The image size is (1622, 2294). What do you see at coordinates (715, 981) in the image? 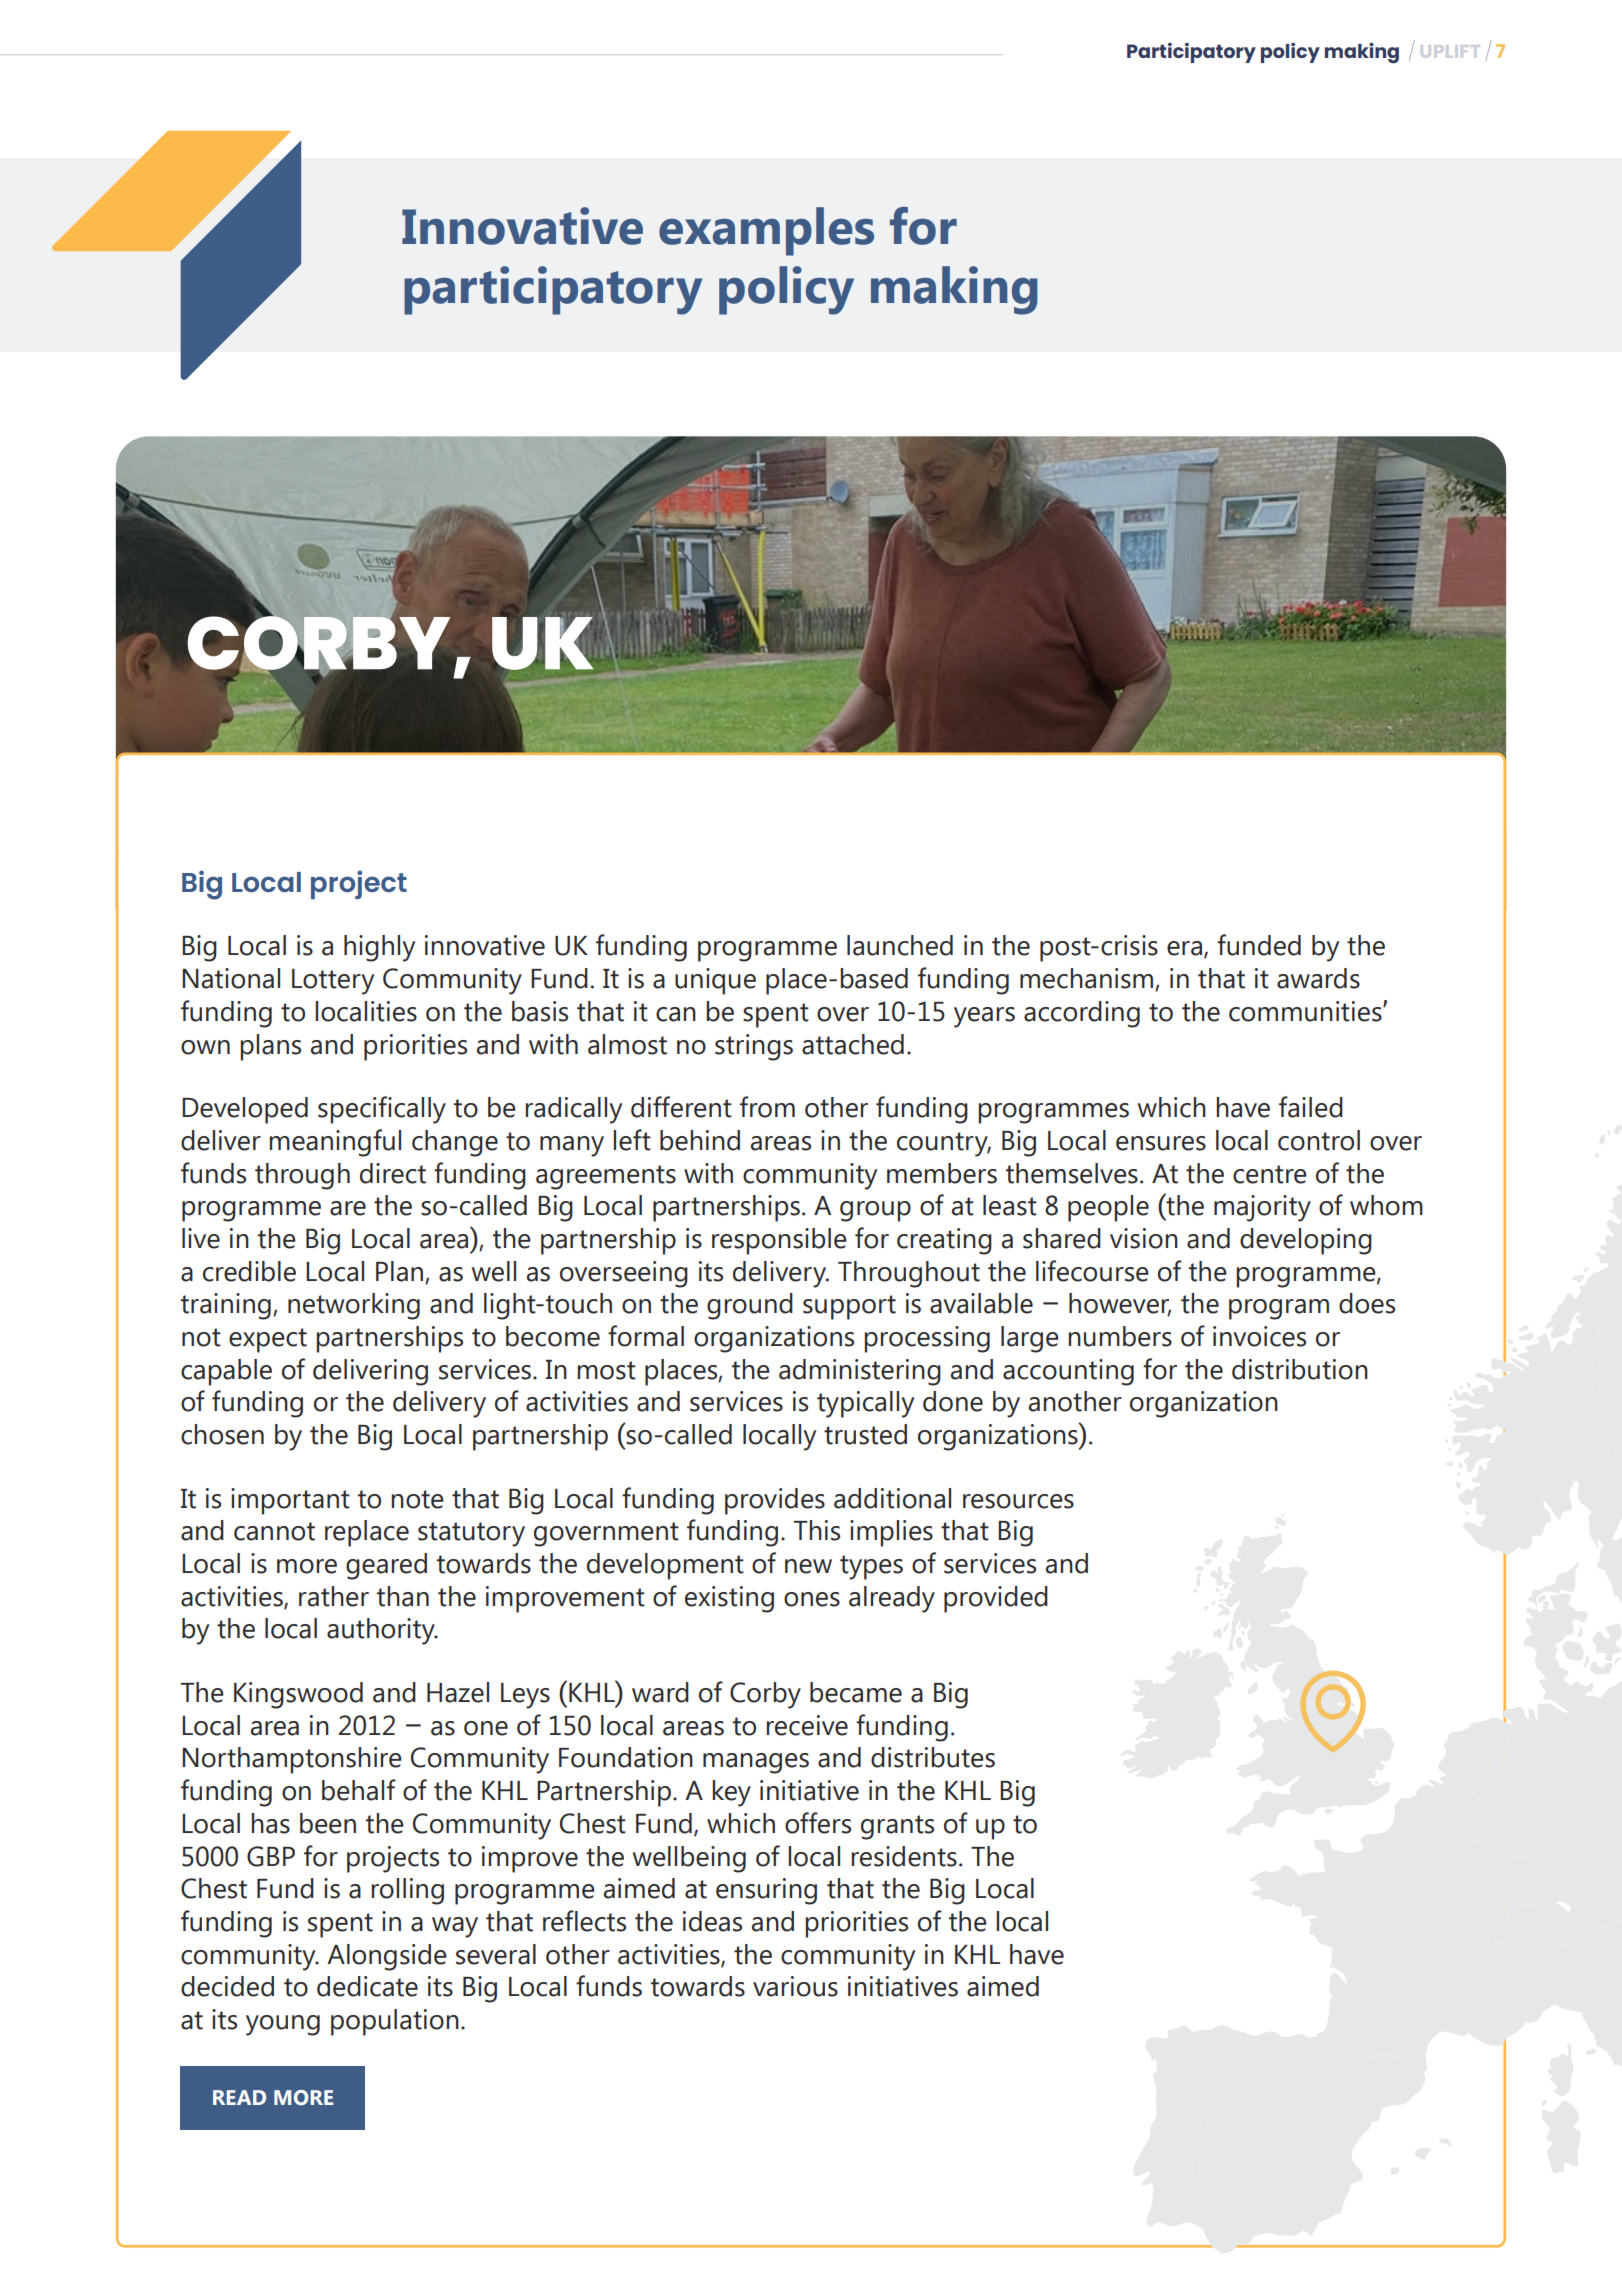
I see `unique` at bounding box center [715, 981].
